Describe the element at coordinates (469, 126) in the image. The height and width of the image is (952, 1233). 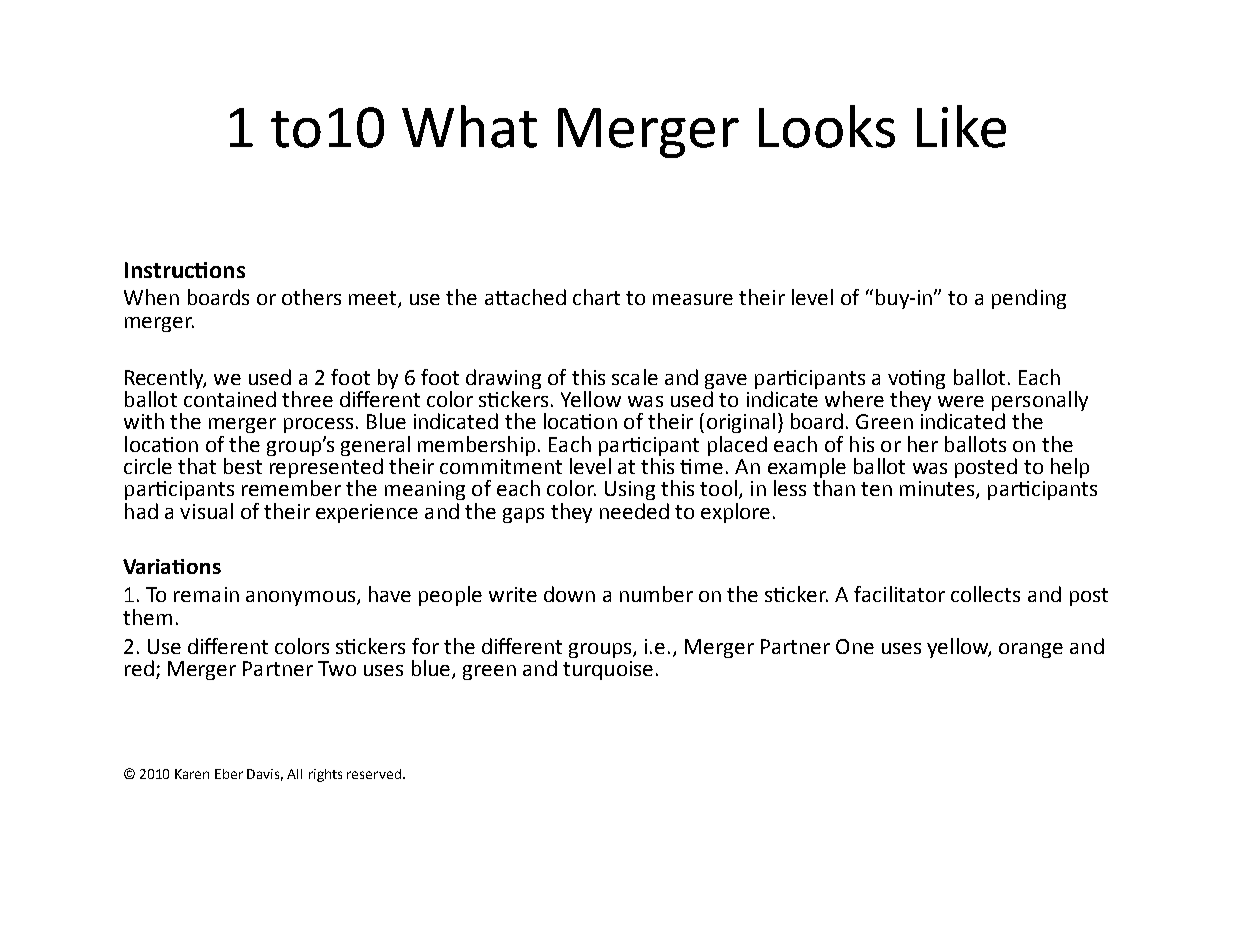
I see `What` at that location.
